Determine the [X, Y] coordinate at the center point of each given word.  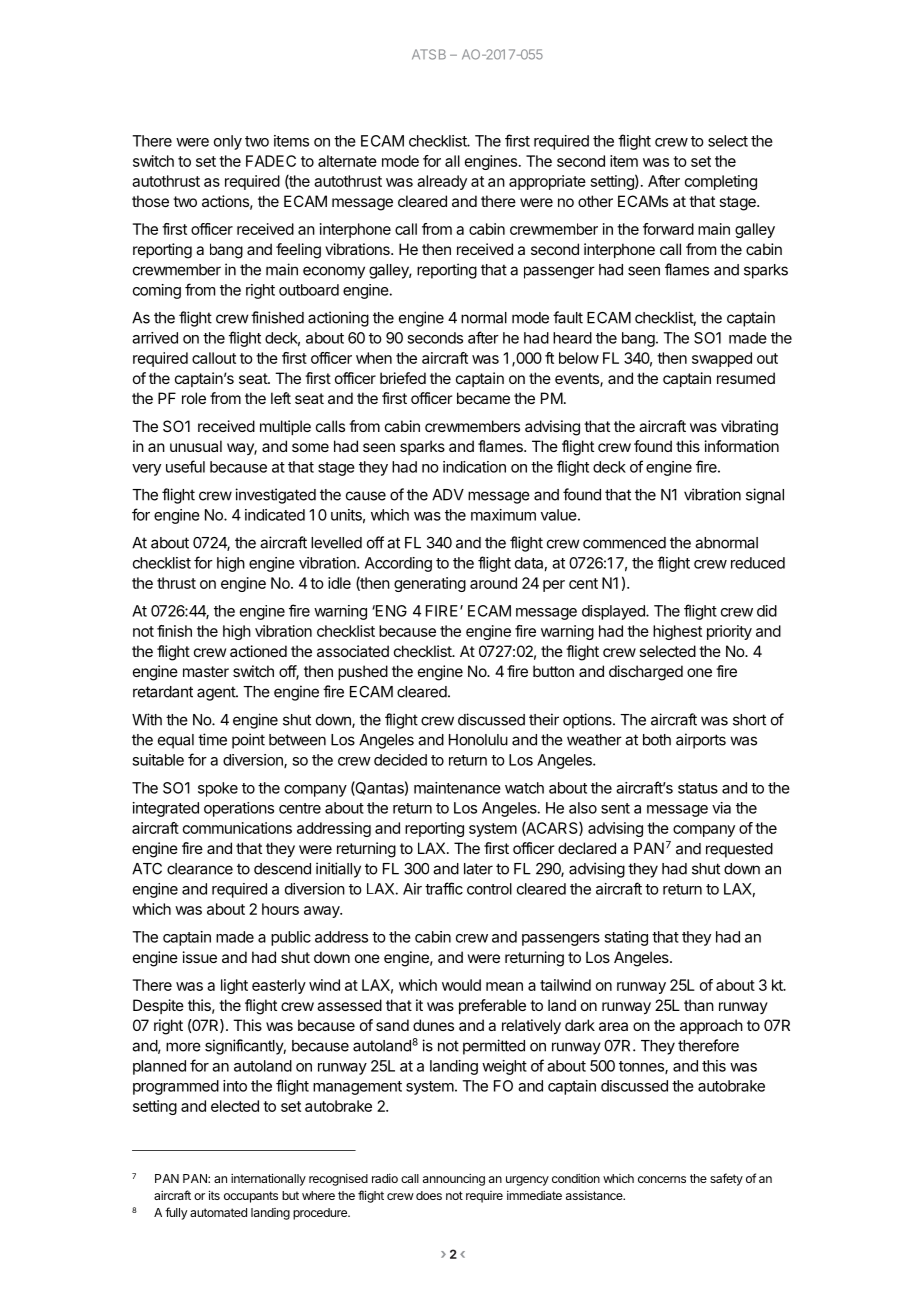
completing [721, 182]
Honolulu [478, 740]
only [228, 142]
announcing [454, 1180]
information [742, 446]
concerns [662, 1179]
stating [626, 938]
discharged [646, 673]
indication [474, 467]
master [206, 671]
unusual [196, 446]
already [442, 182]
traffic [444, 888]
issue [200, 957]
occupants [251, 1197]
